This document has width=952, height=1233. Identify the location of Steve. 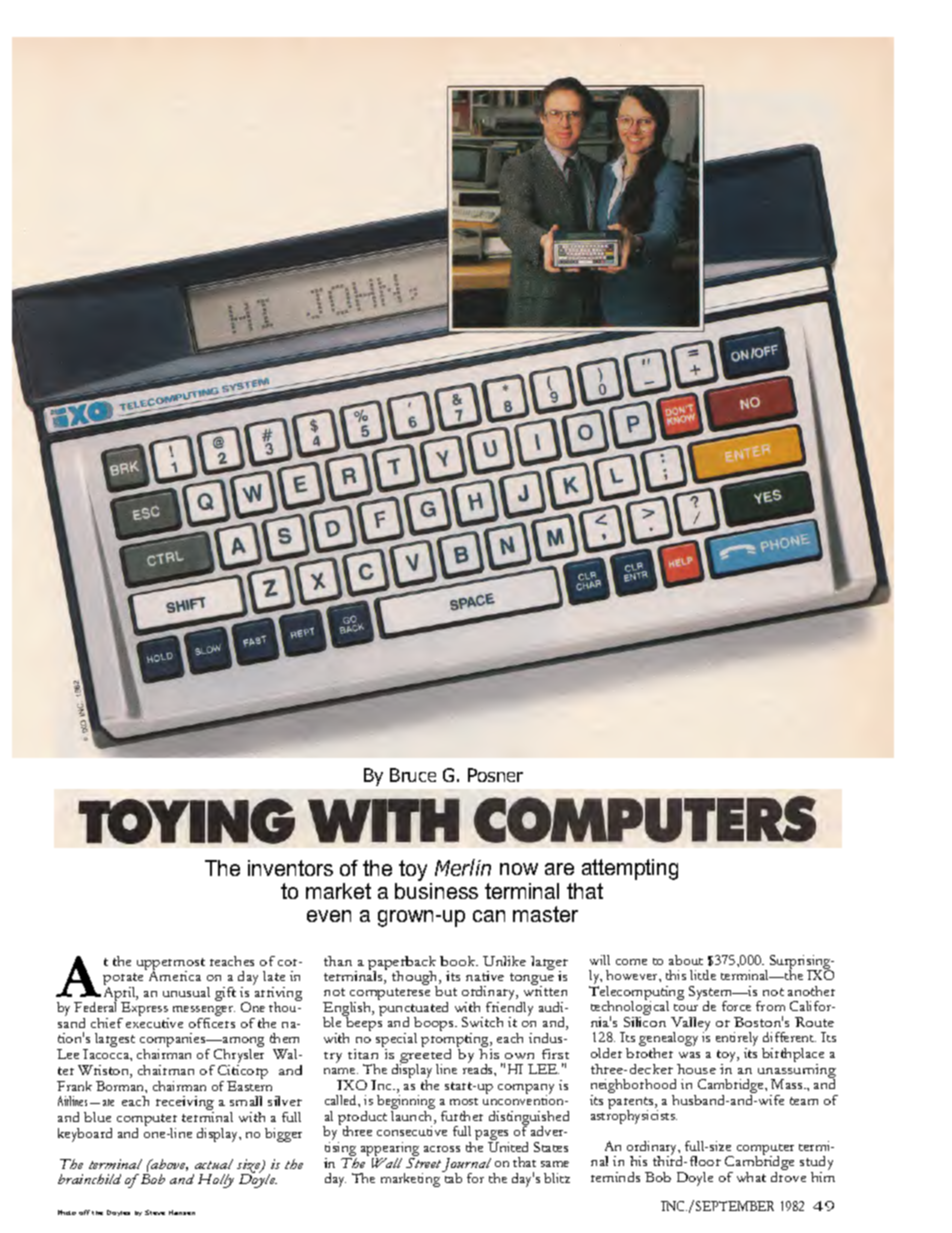
(155, 1212).
